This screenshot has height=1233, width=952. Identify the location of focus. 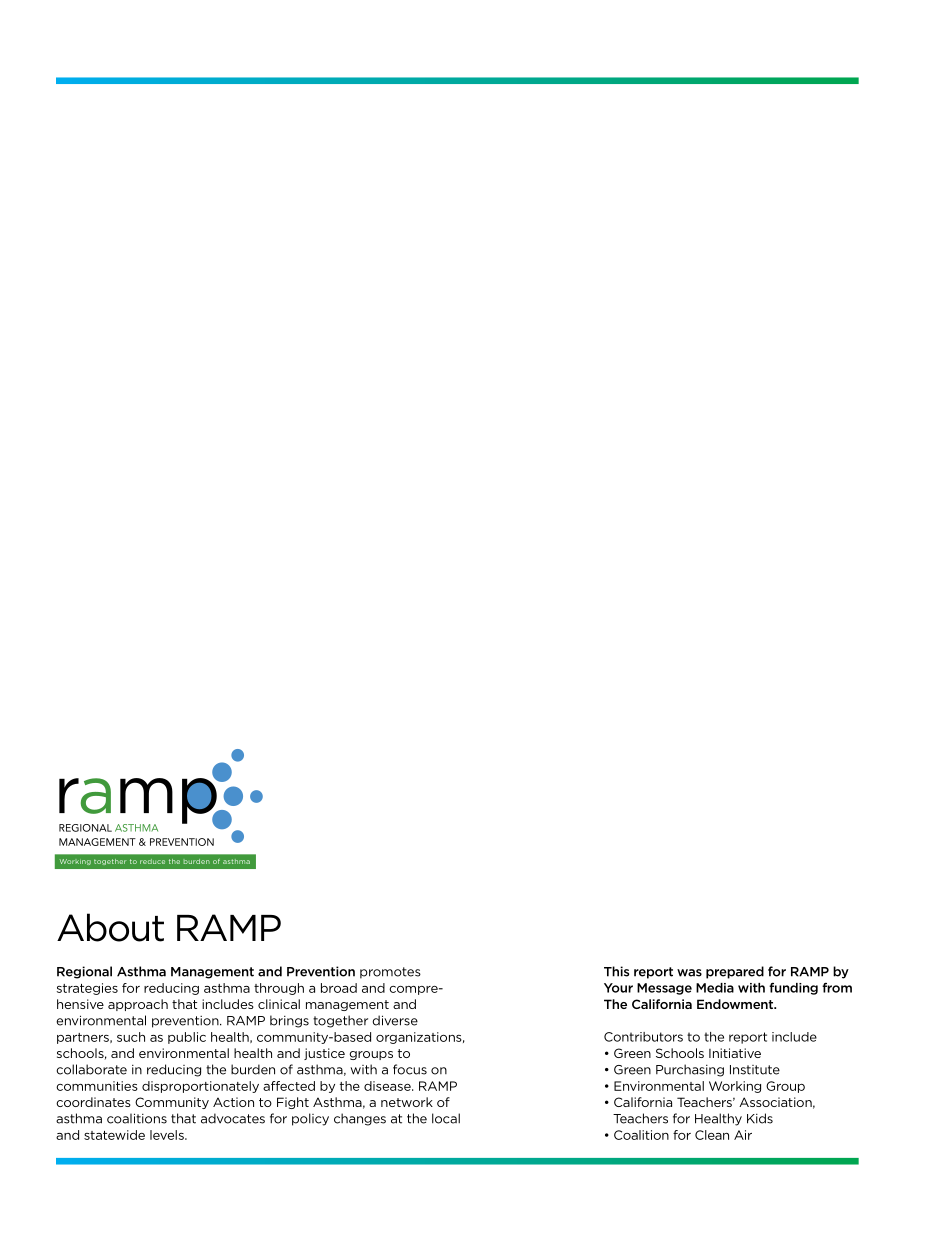
(410, 1069).
